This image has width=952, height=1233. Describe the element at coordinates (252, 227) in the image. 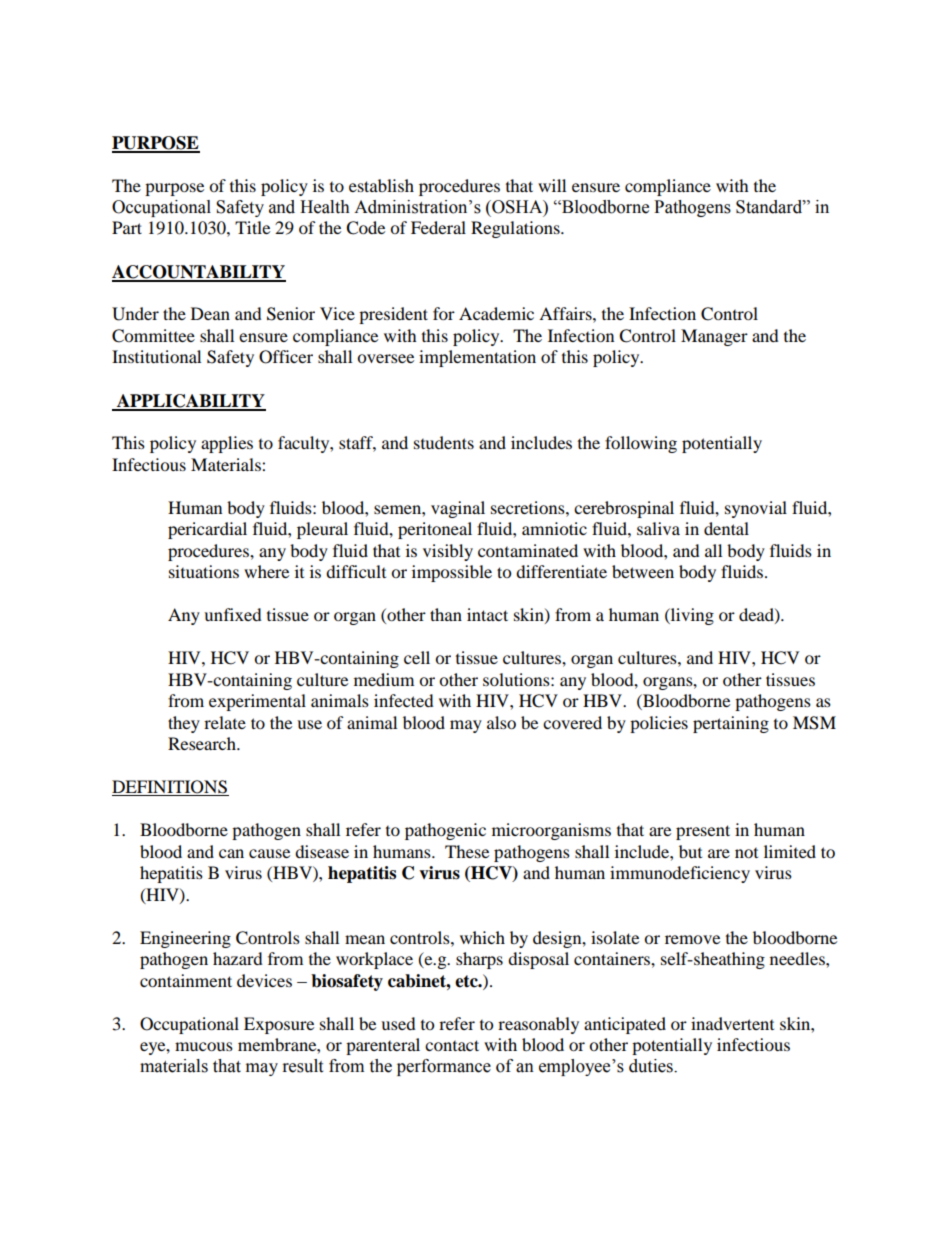

I see `Title` at that location.
